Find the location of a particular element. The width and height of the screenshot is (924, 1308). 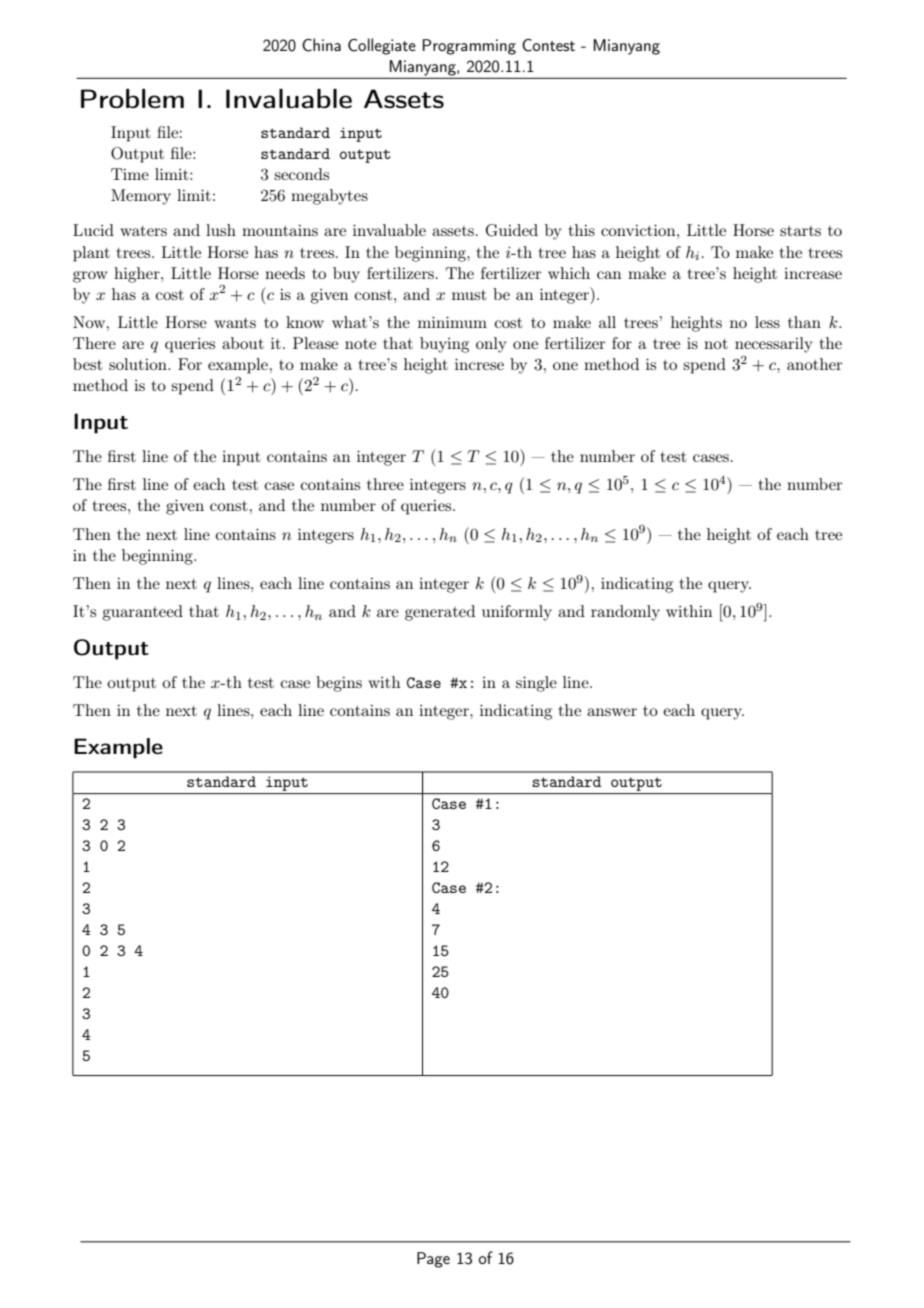

generated is located at coordinates (440, 613).
